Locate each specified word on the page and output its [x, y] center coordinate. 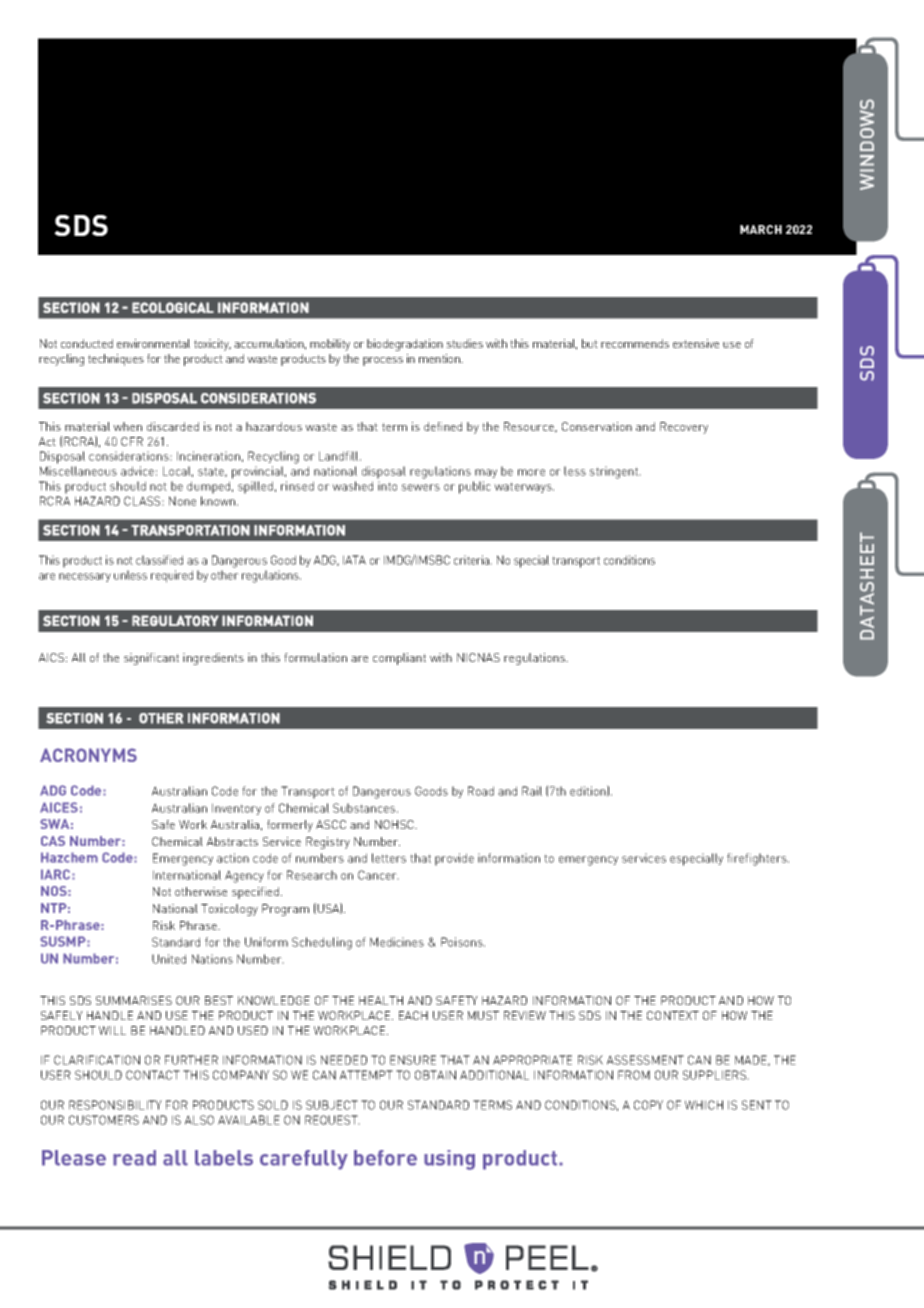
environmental [153, 343]
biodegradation [405, 345]
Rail [532, 791]
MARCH [761, 229]
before [385, 1158]
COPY [648, 1105]
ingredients [213, 659]
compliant [399, 659]
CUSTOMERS [104, 1120]
